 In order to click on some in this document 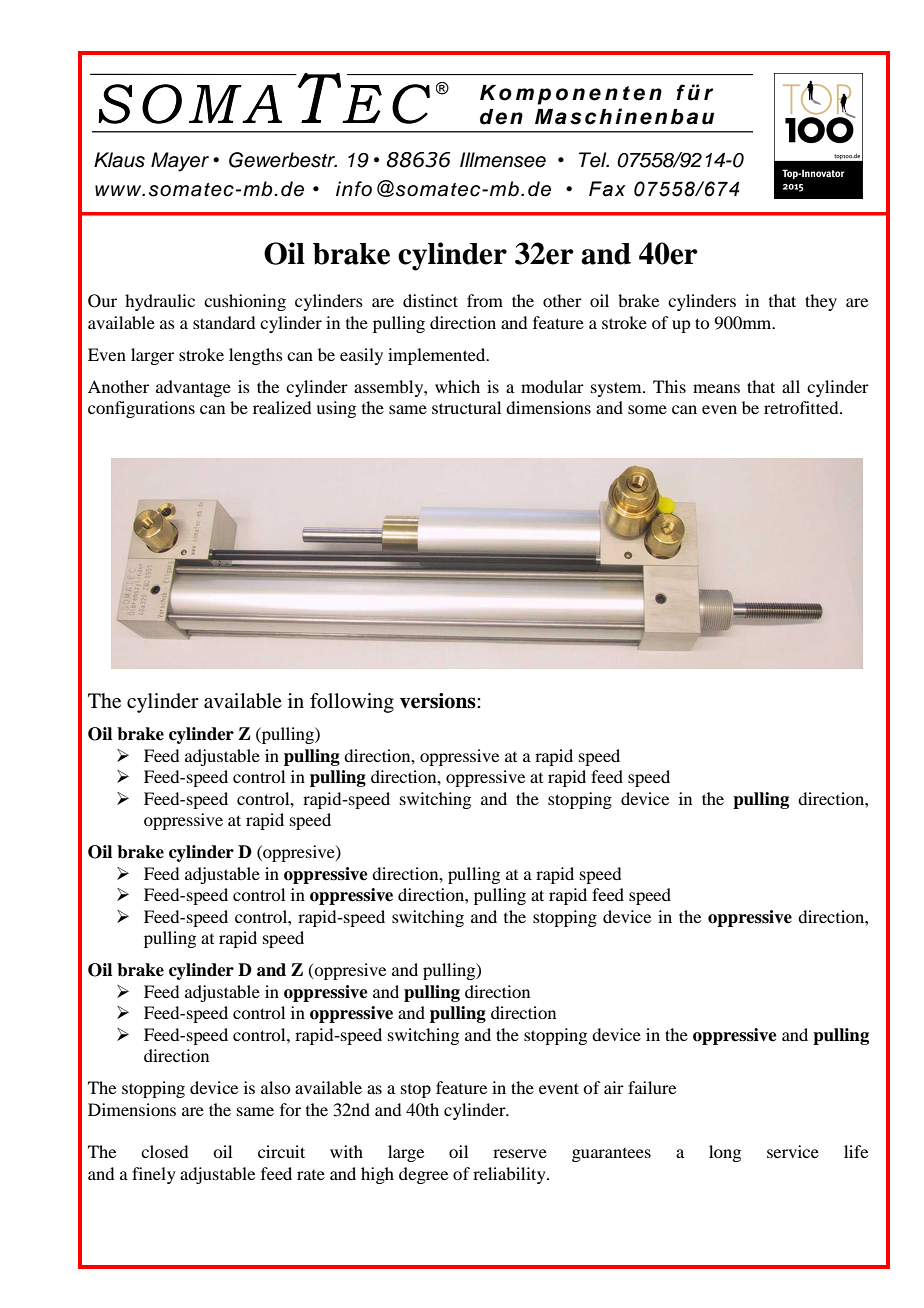, I will do `click(647, 409)`.
